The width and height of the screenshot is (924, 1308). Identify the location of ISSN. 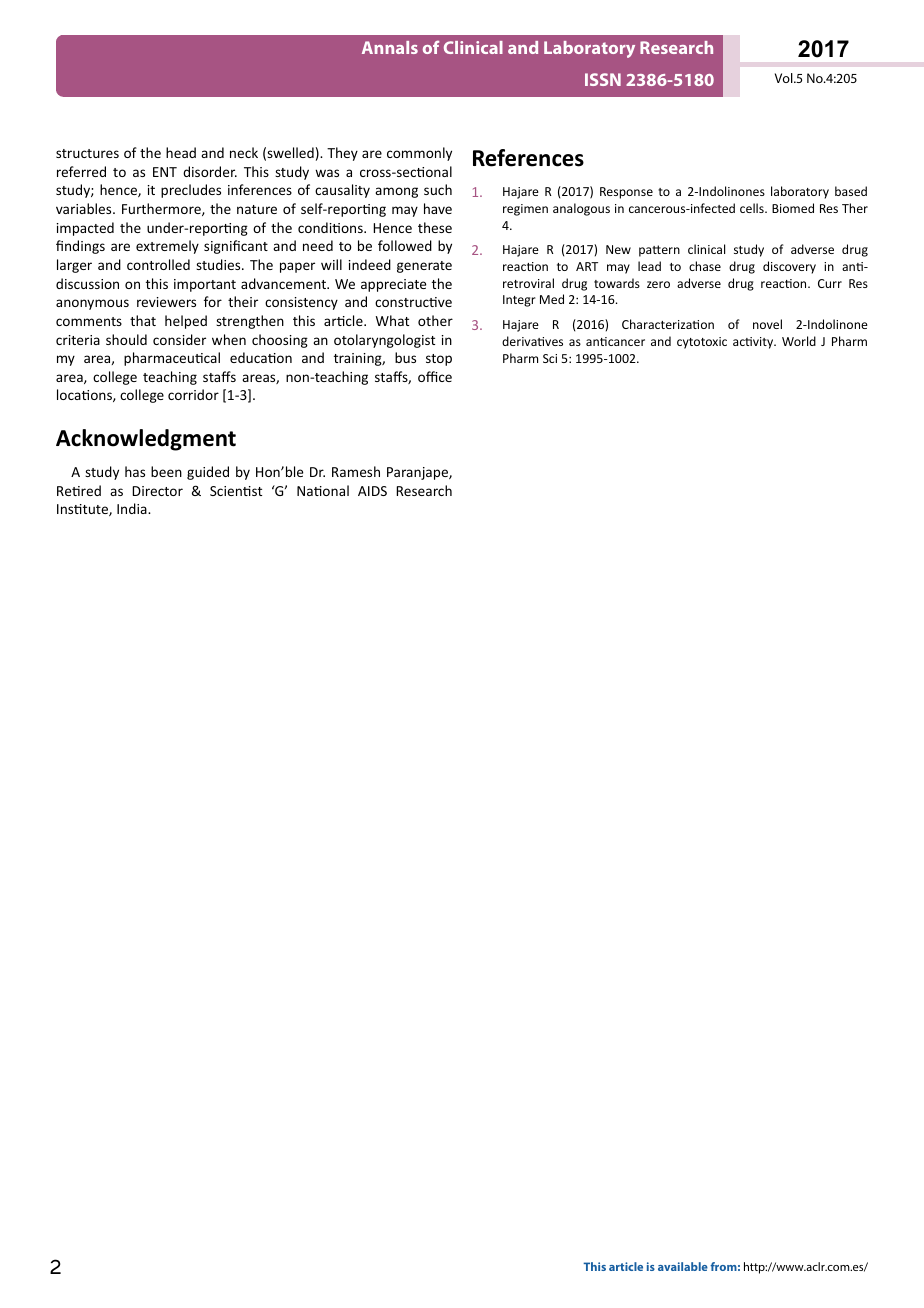
(603, 79).
